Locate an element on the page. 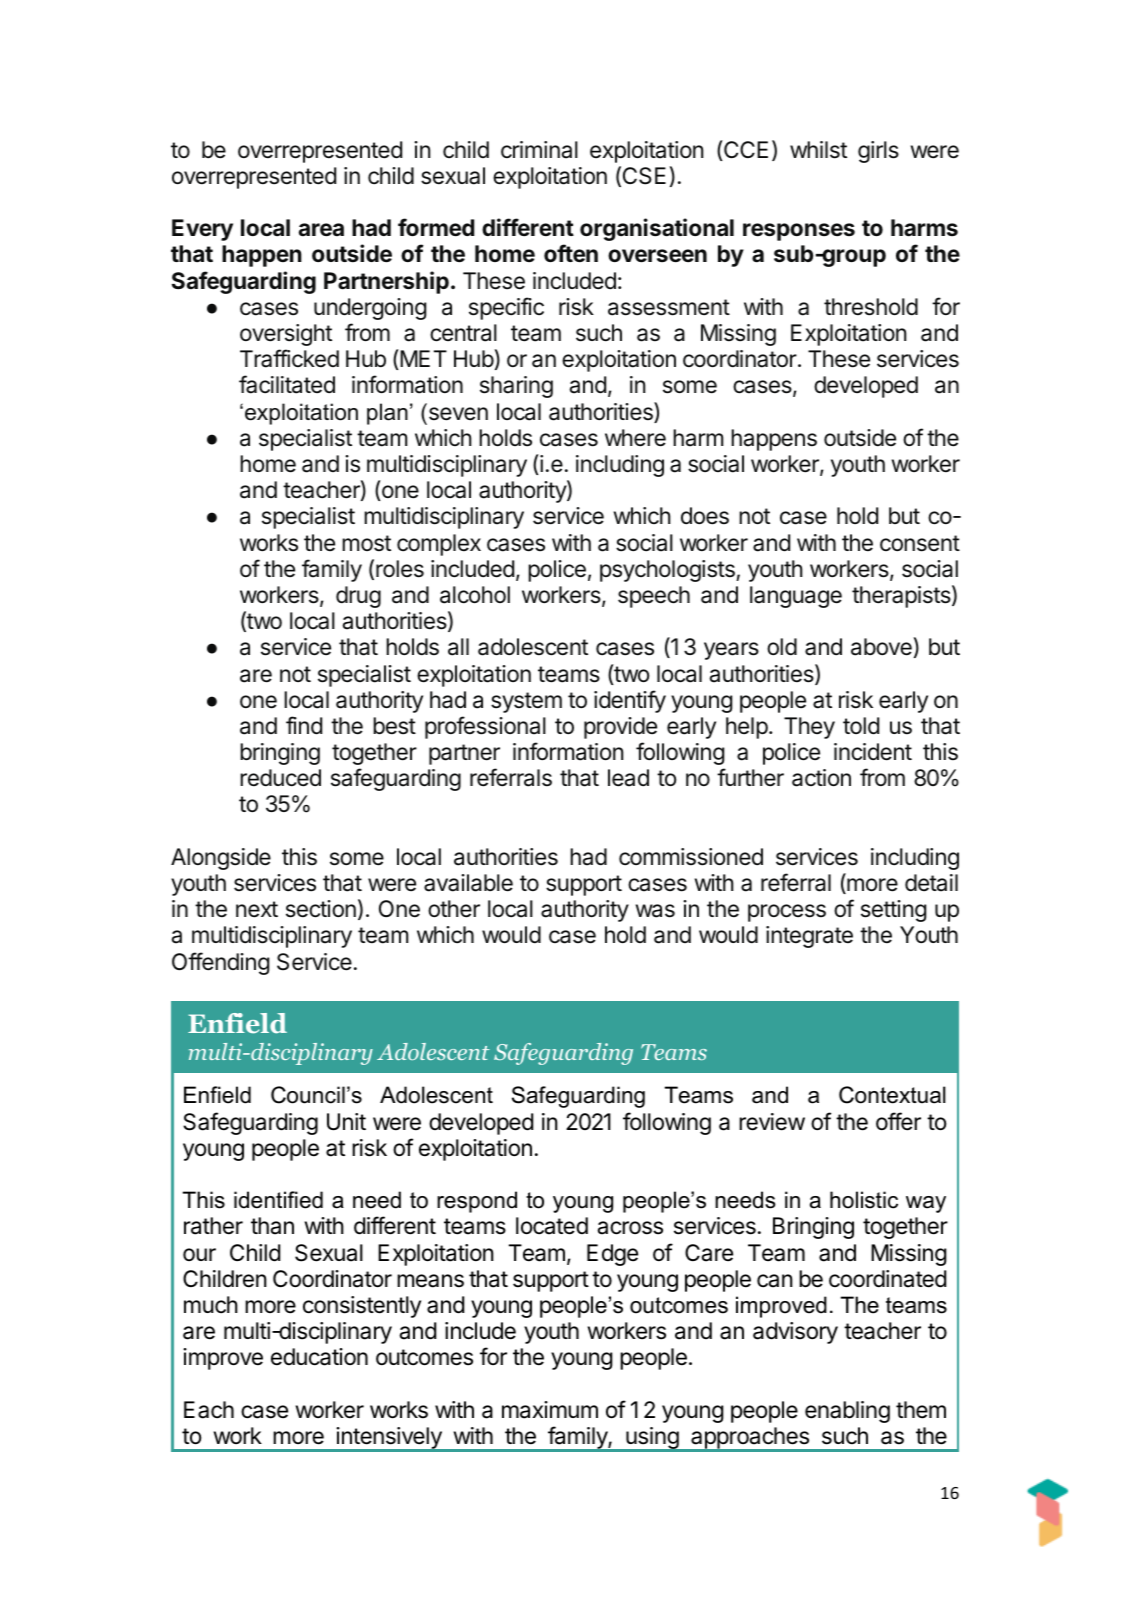  speech is located at coordinates (654, 597).
